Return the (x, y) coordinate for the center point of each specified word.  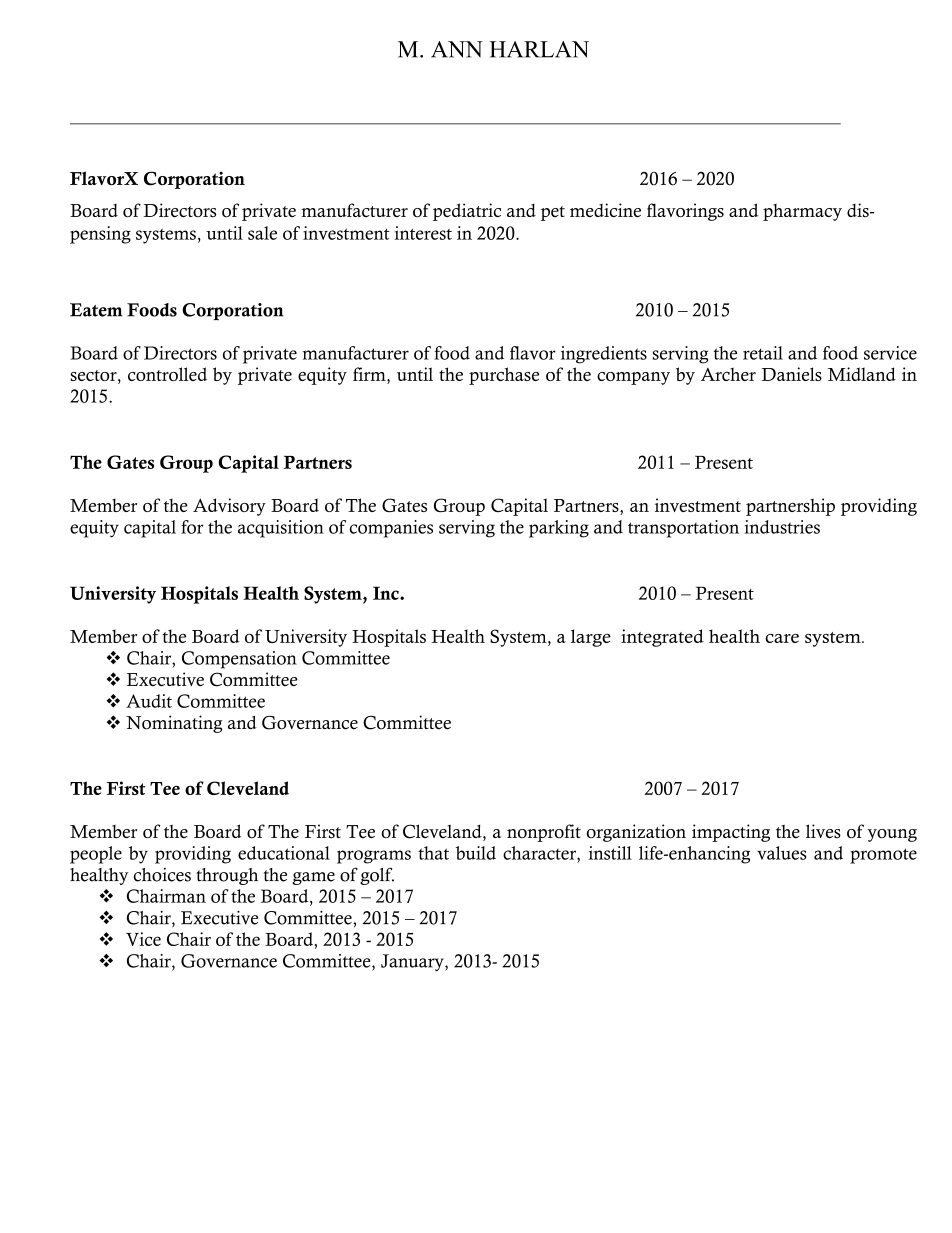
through (227, 876)
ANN (457, 49)
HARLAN (539, 49)
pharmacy (802, 212)
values (781, 853)
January (413, 962)
